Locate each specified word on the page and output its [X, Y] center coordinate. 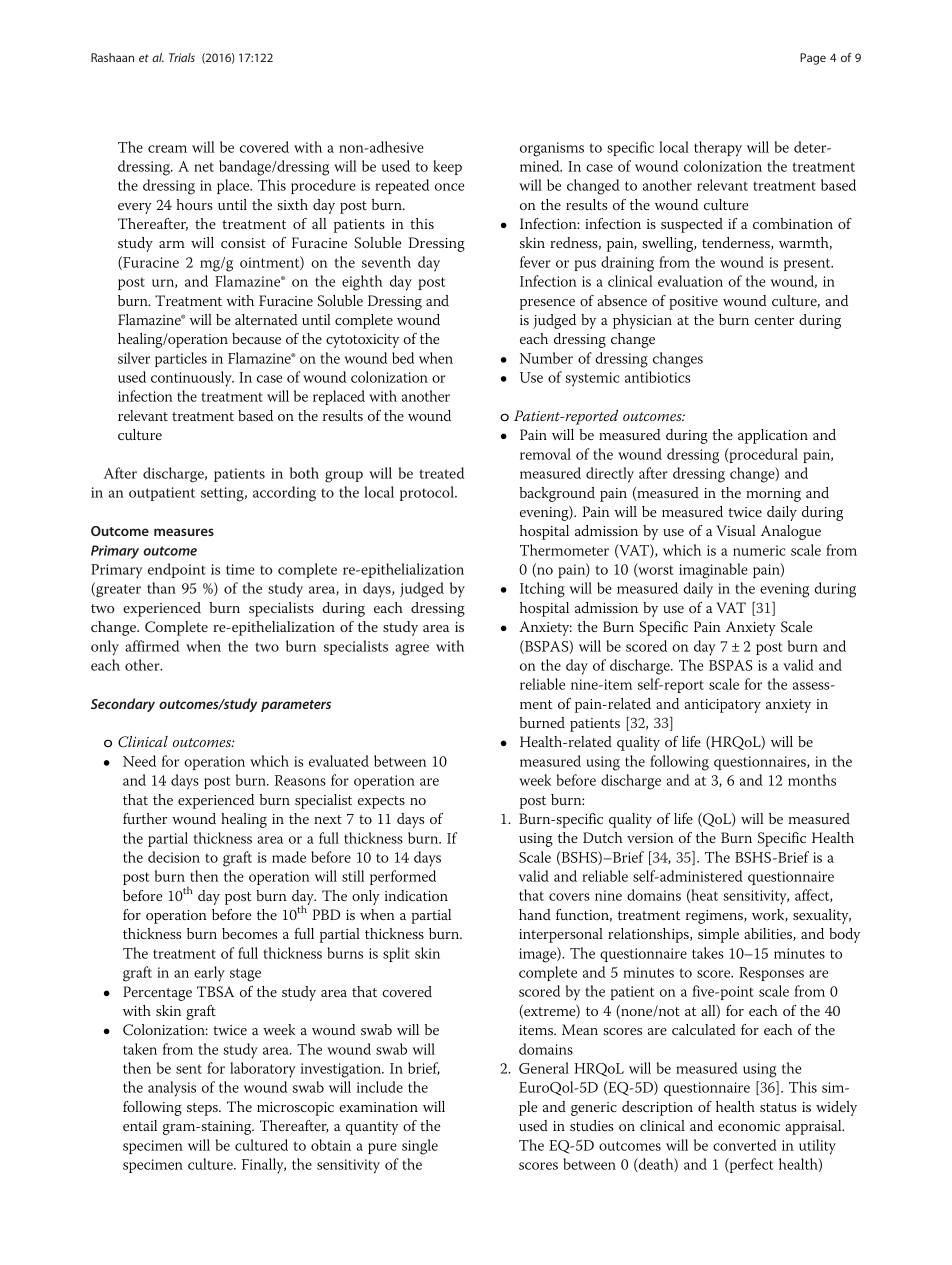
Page [813, 59]
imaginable [713, 571]
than [161, 588]
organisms [552, 149]
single [420, 1147]
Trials [182, 57]
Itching [542, 590]
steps [203, 1109]
